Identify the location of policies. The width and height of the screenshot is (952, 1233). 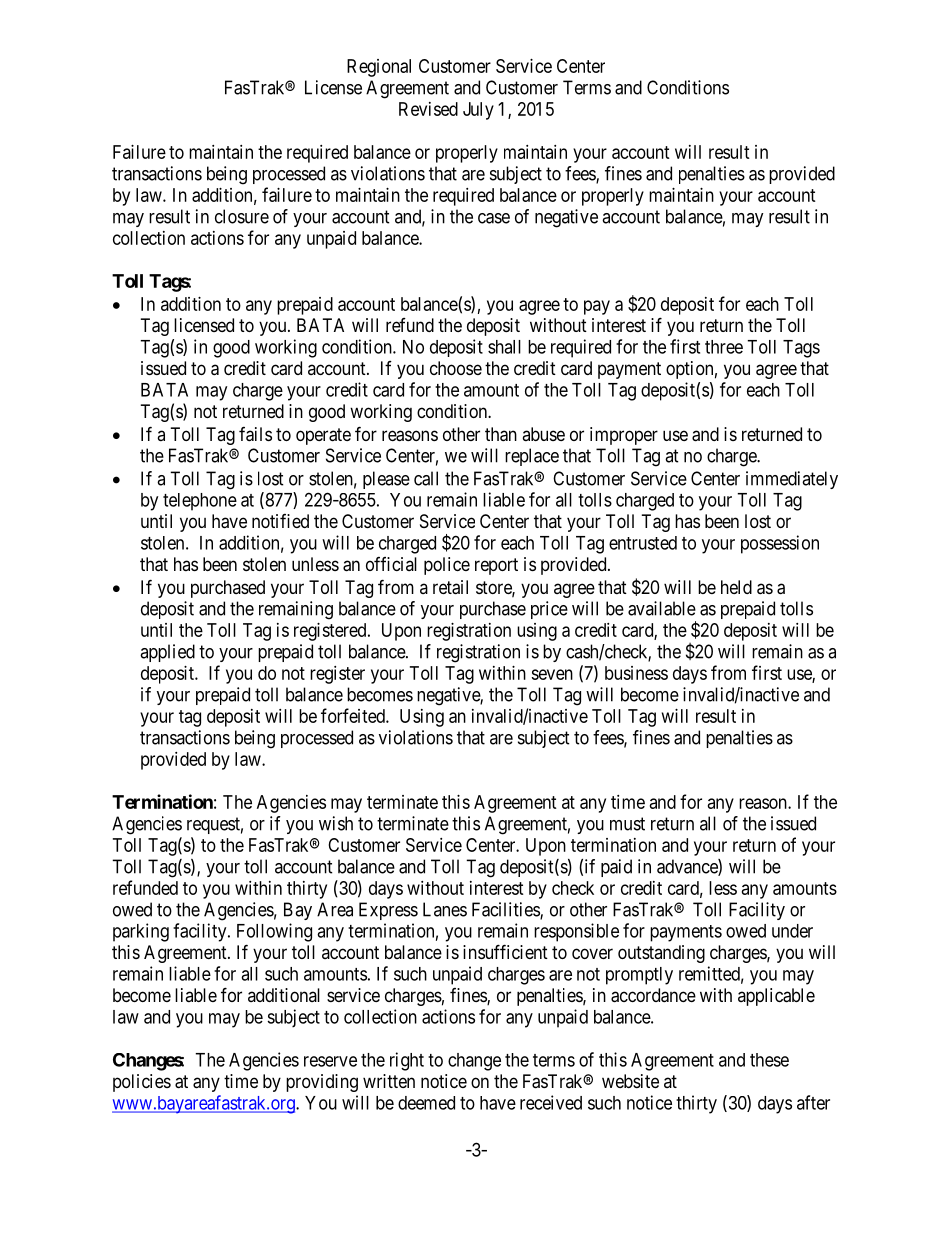
(142, 1083).
